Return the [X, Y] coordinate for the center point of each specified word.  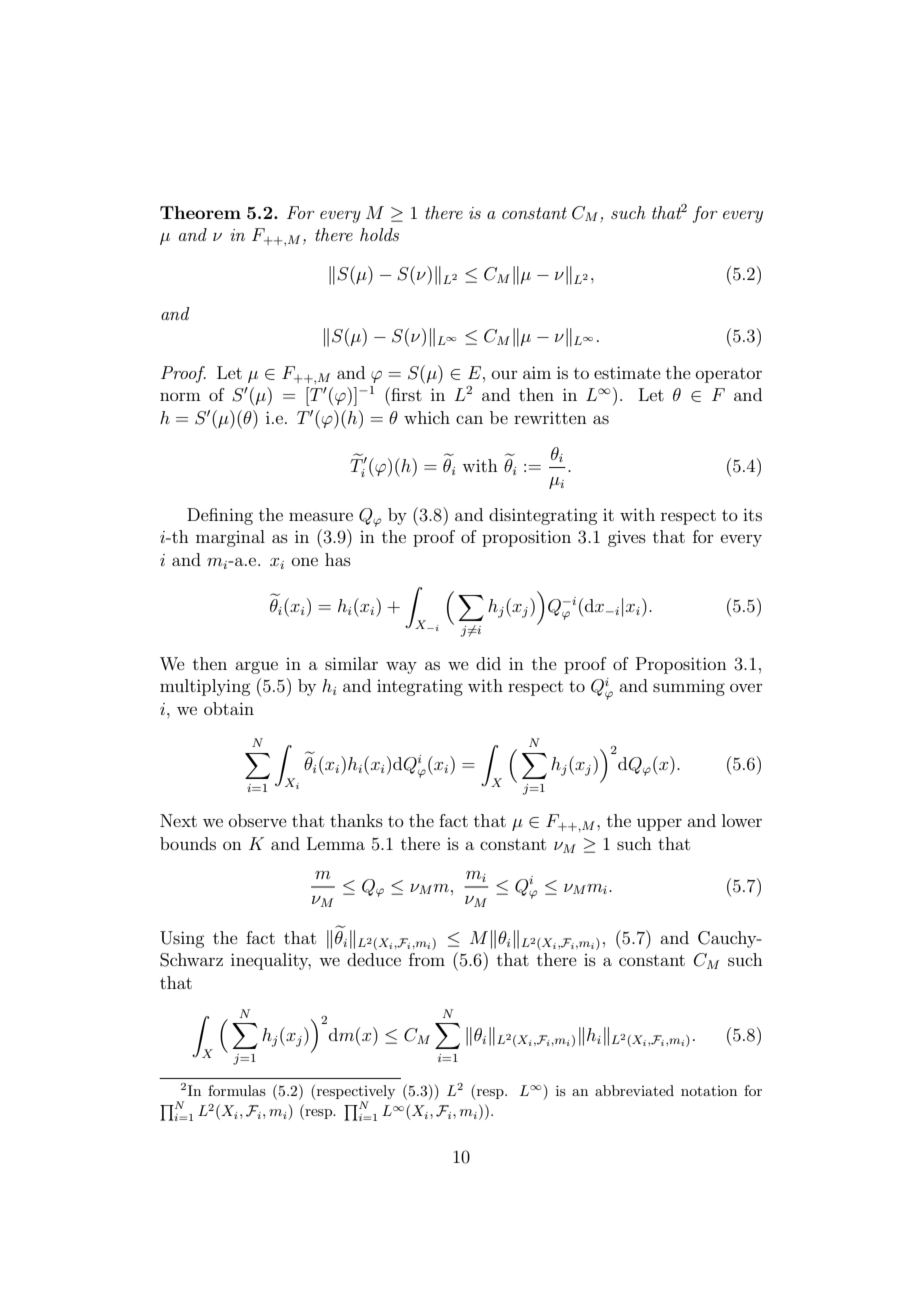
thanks [356, 820]
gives [627, 539]
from [427, 959]
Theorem [200, 212]
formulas [237, 1090]
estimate [627, 372]
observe [258, 820]
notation [709, 1091]
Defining [220, 516]
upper [659, 824]
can [469, 419]
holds [379, 234]
